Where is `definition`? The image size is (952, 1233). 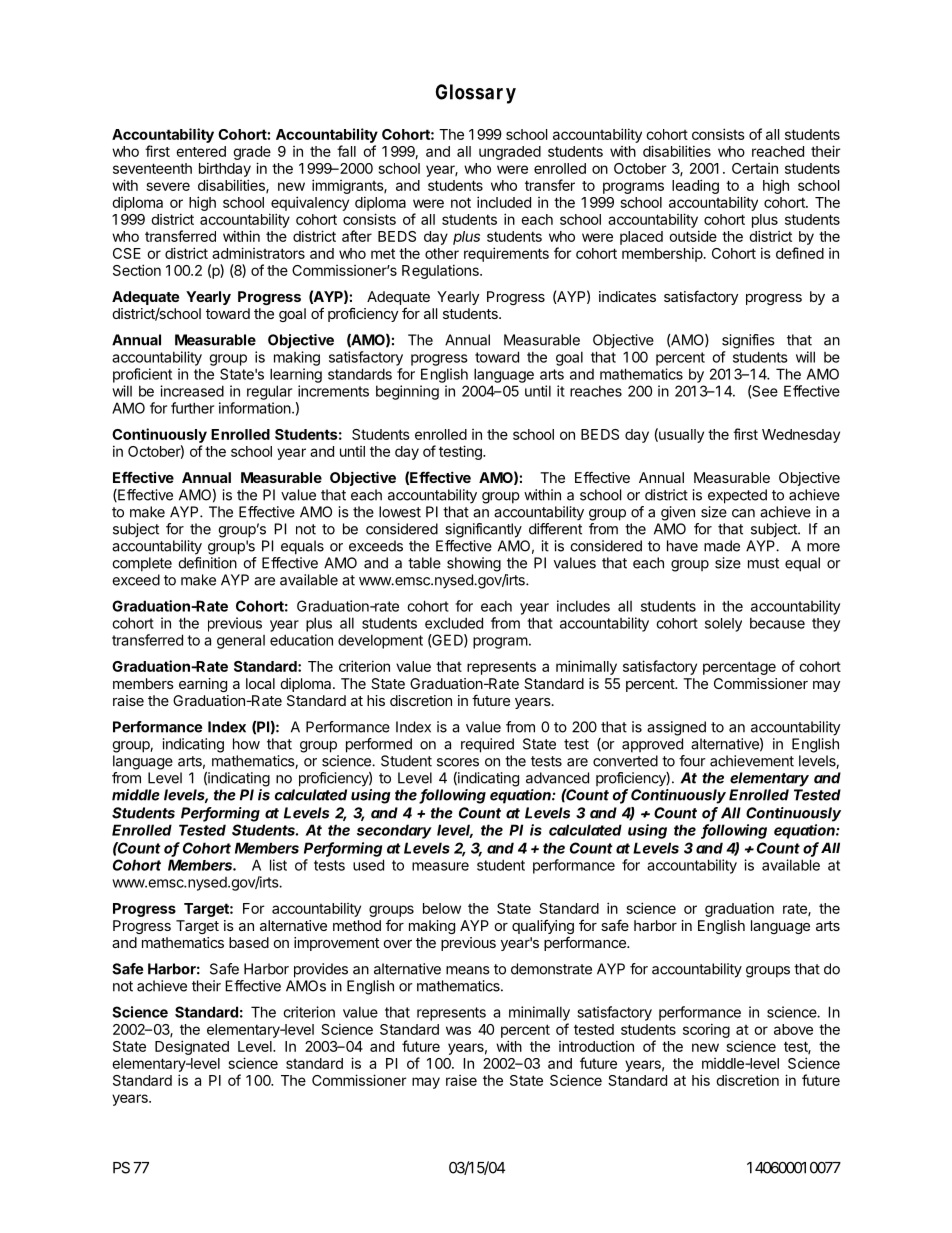
definition is located at coordinates (207, 563).
